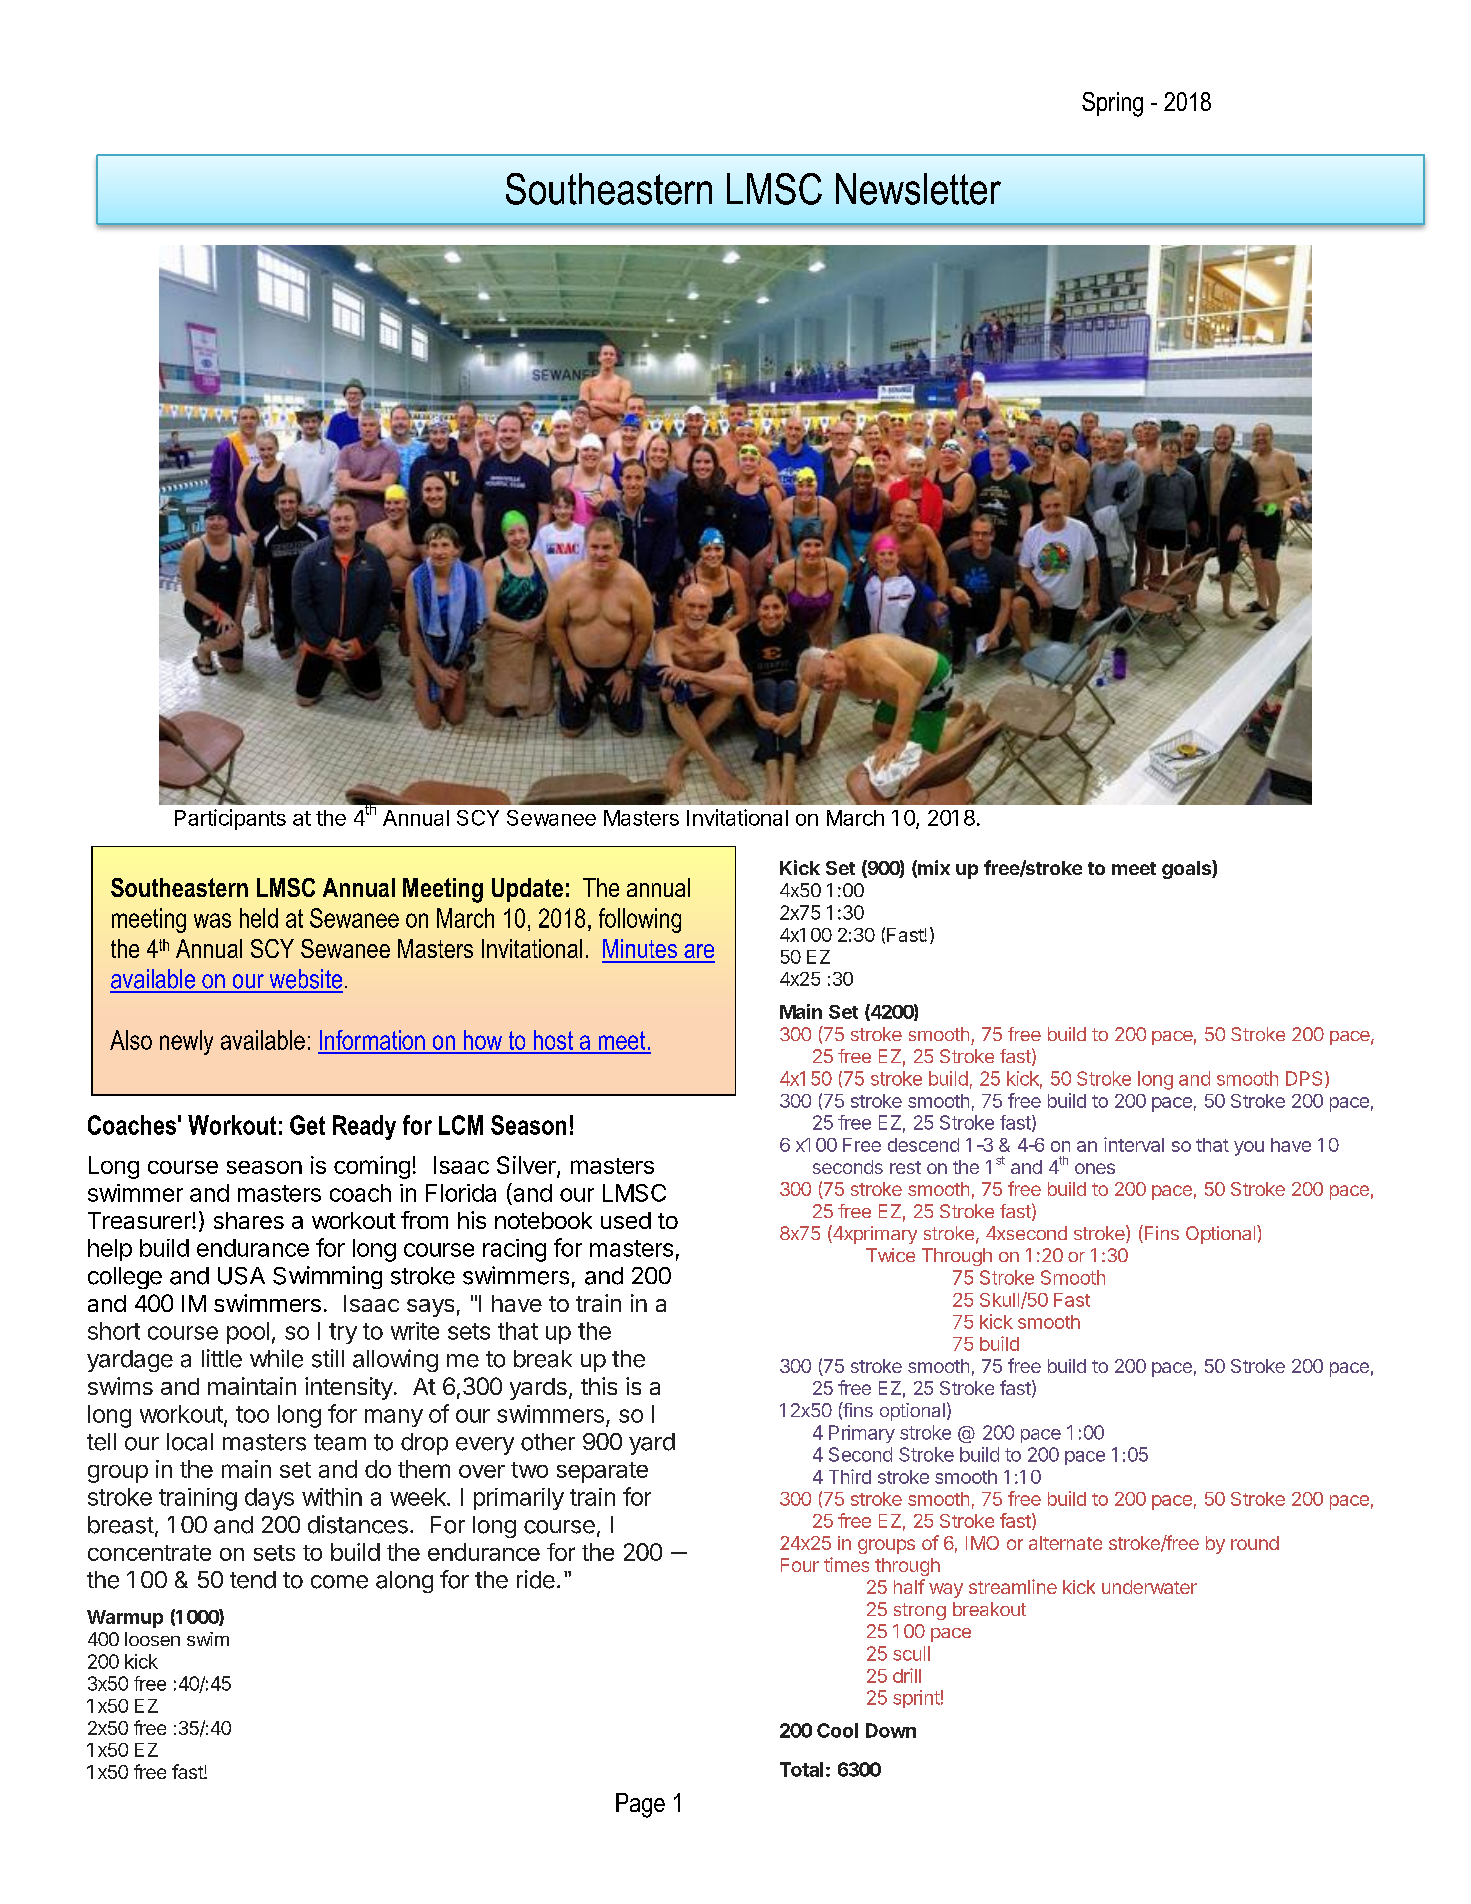  Describe the element at coordinates (640, 920) in the image. I see `following` at that location.
